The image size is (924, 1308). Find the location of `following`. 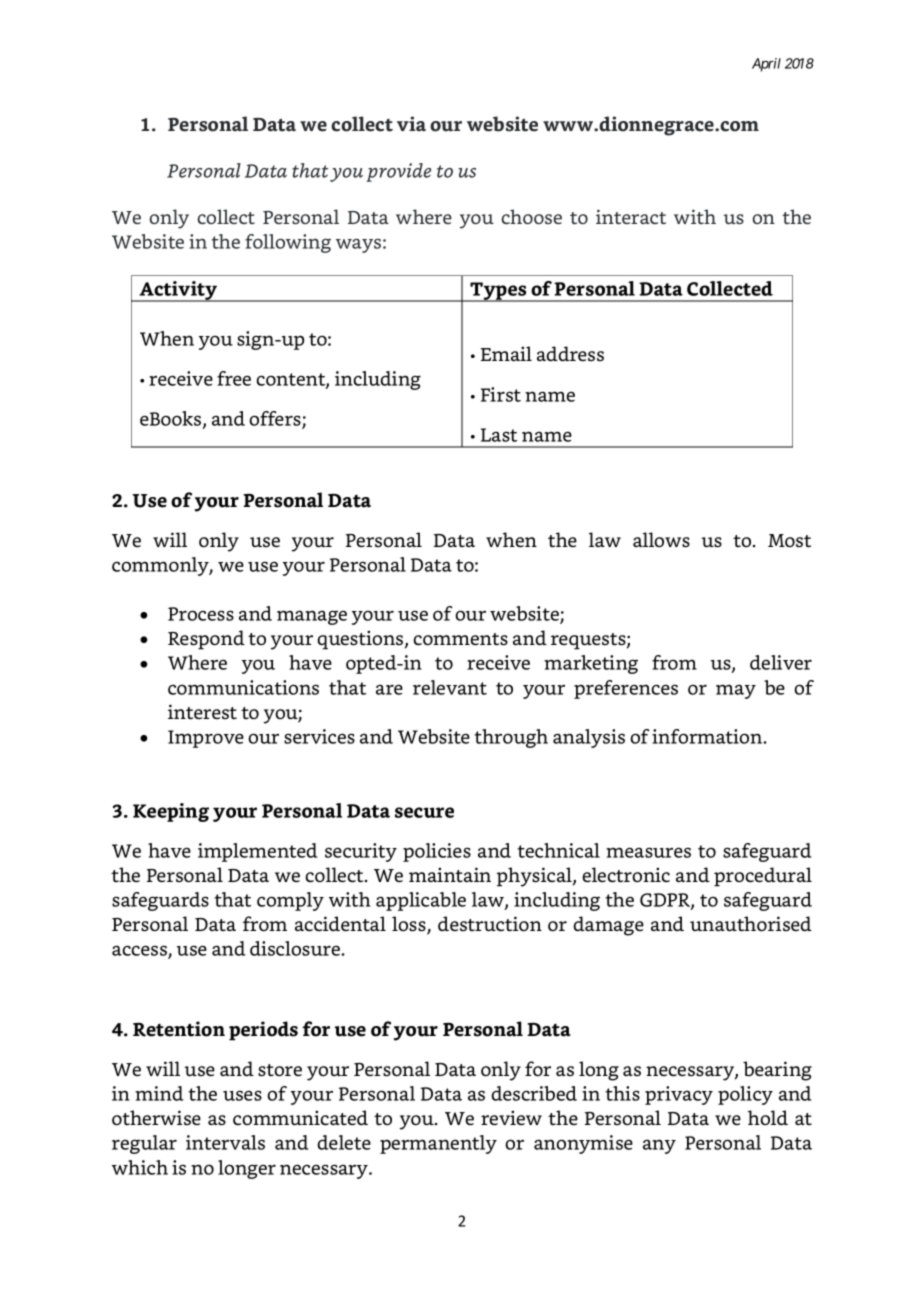

following is located at coordinates (288, 243).
